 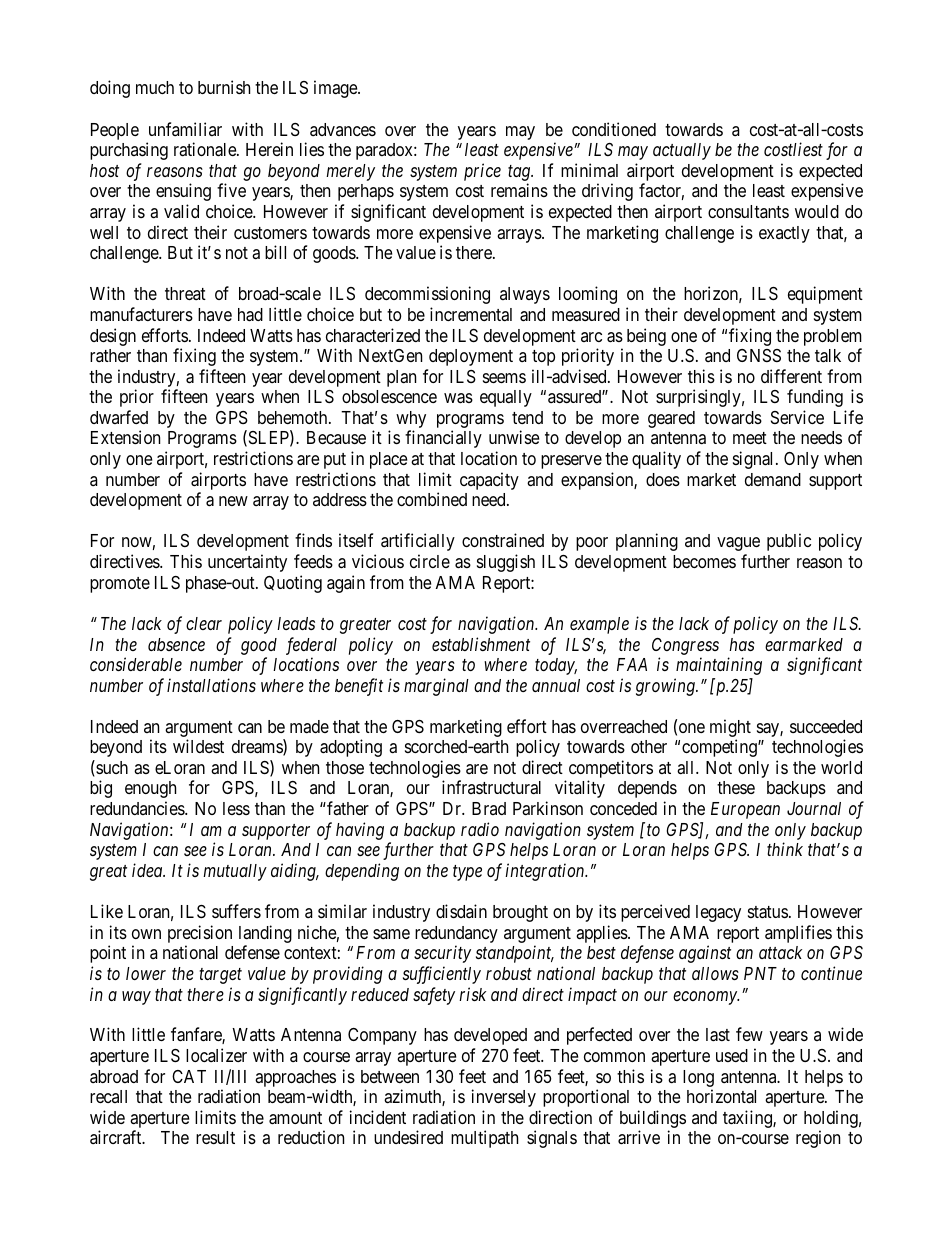 What do you see at coordinates (215, 1137) in the document?
I see `result` at bounding box center [215, 1137].
